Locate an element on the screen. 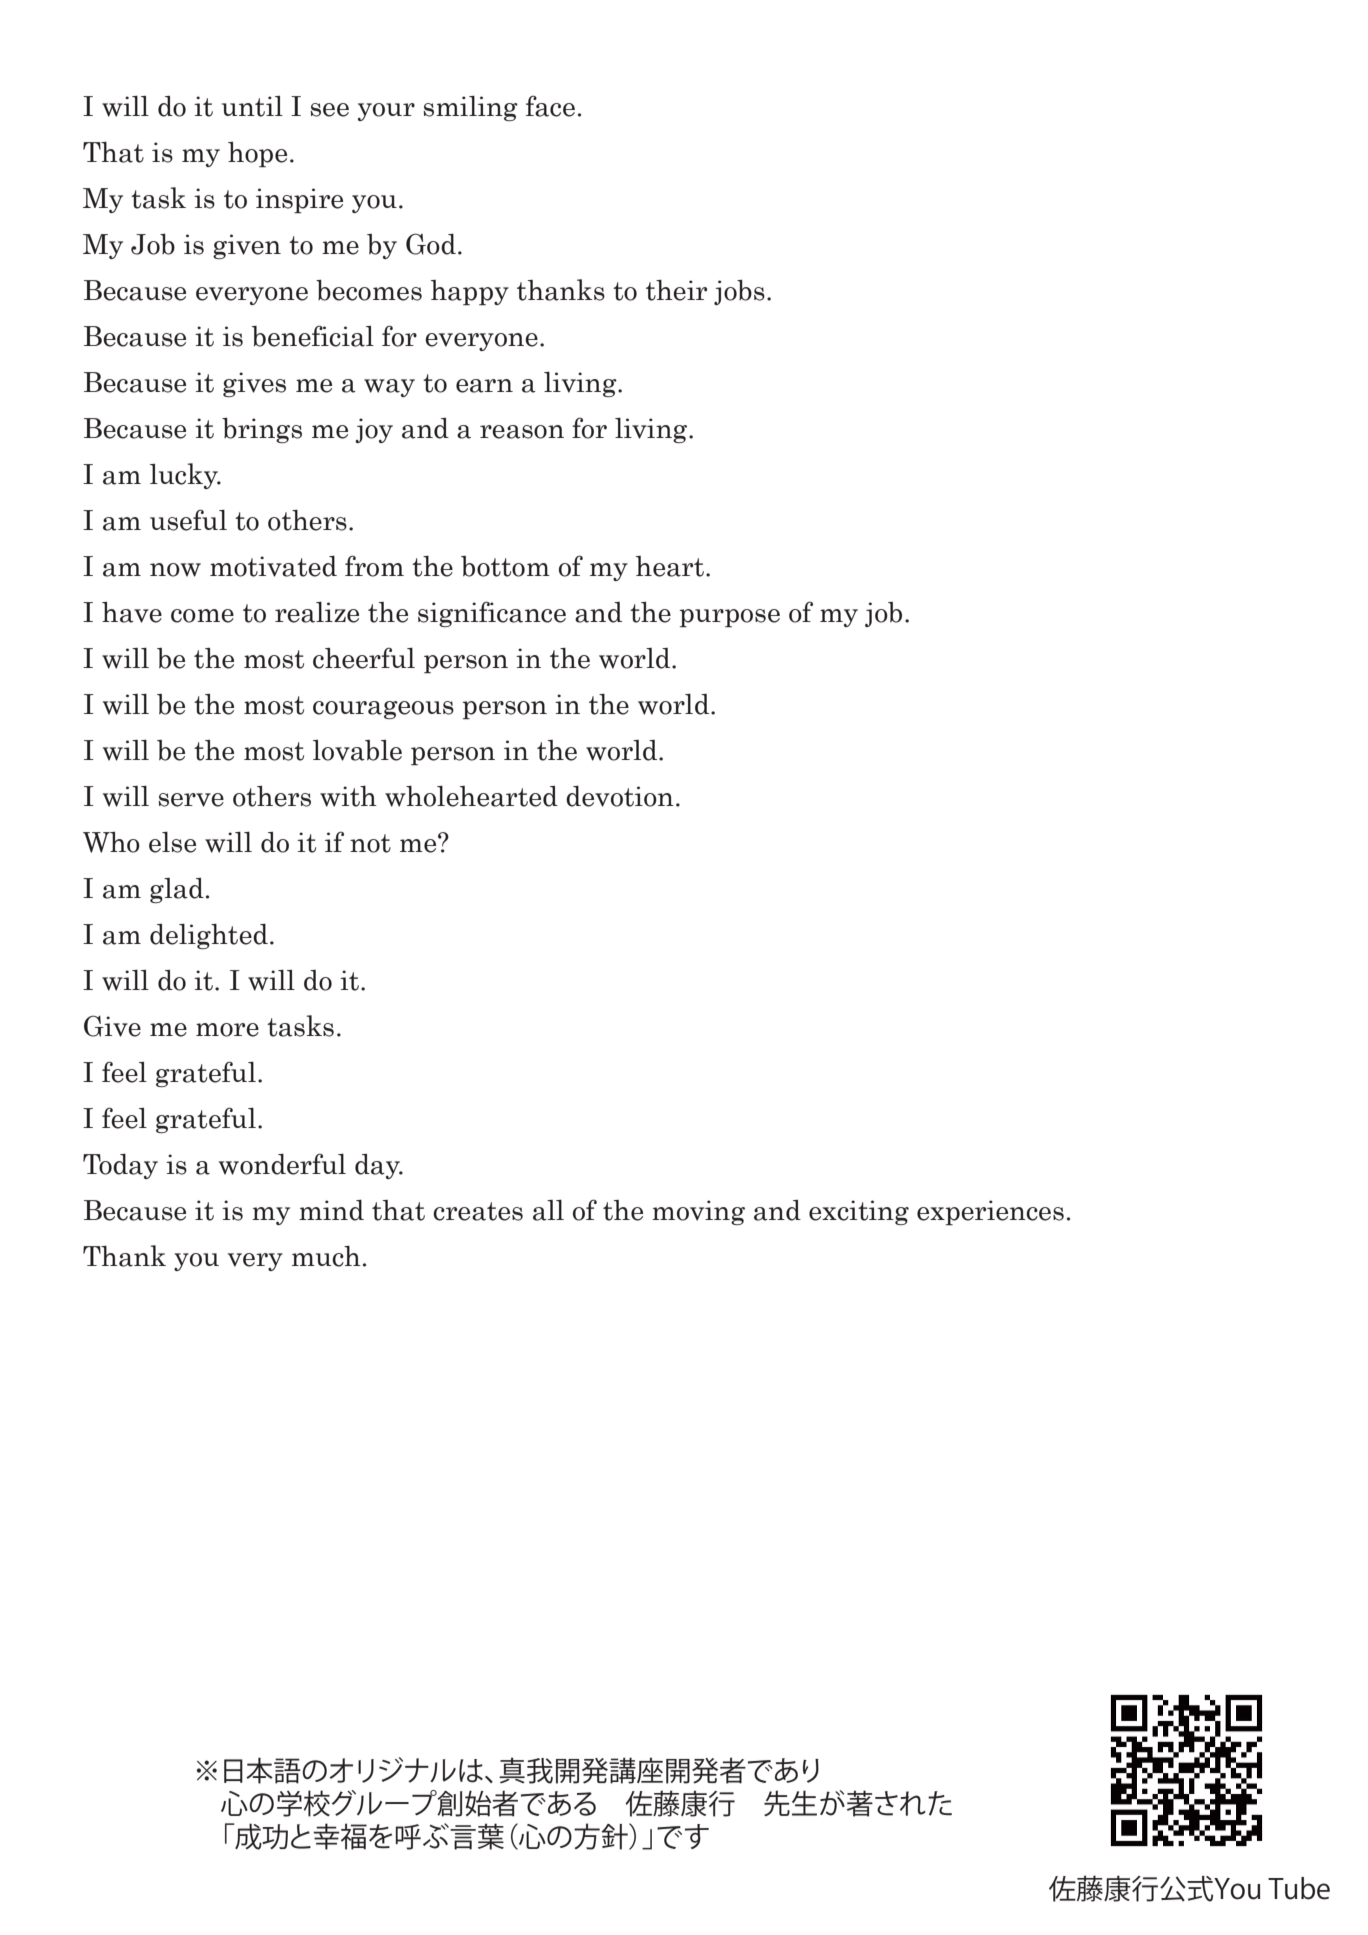  wonderful is located at coordinates (282, 1164).
